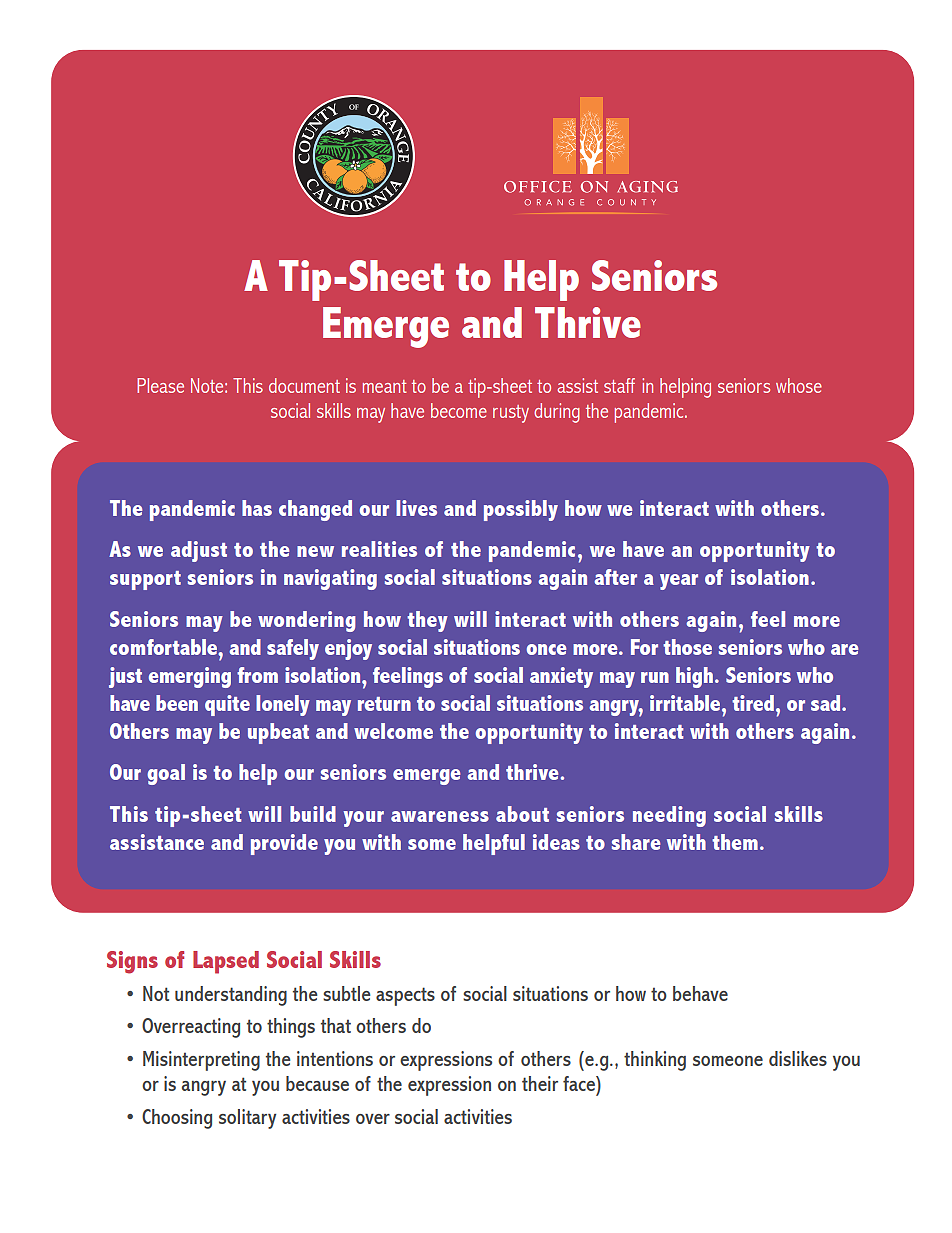  Describe the element at coordinates (540, 1083) in the screenshot. I see `their` at that location.
